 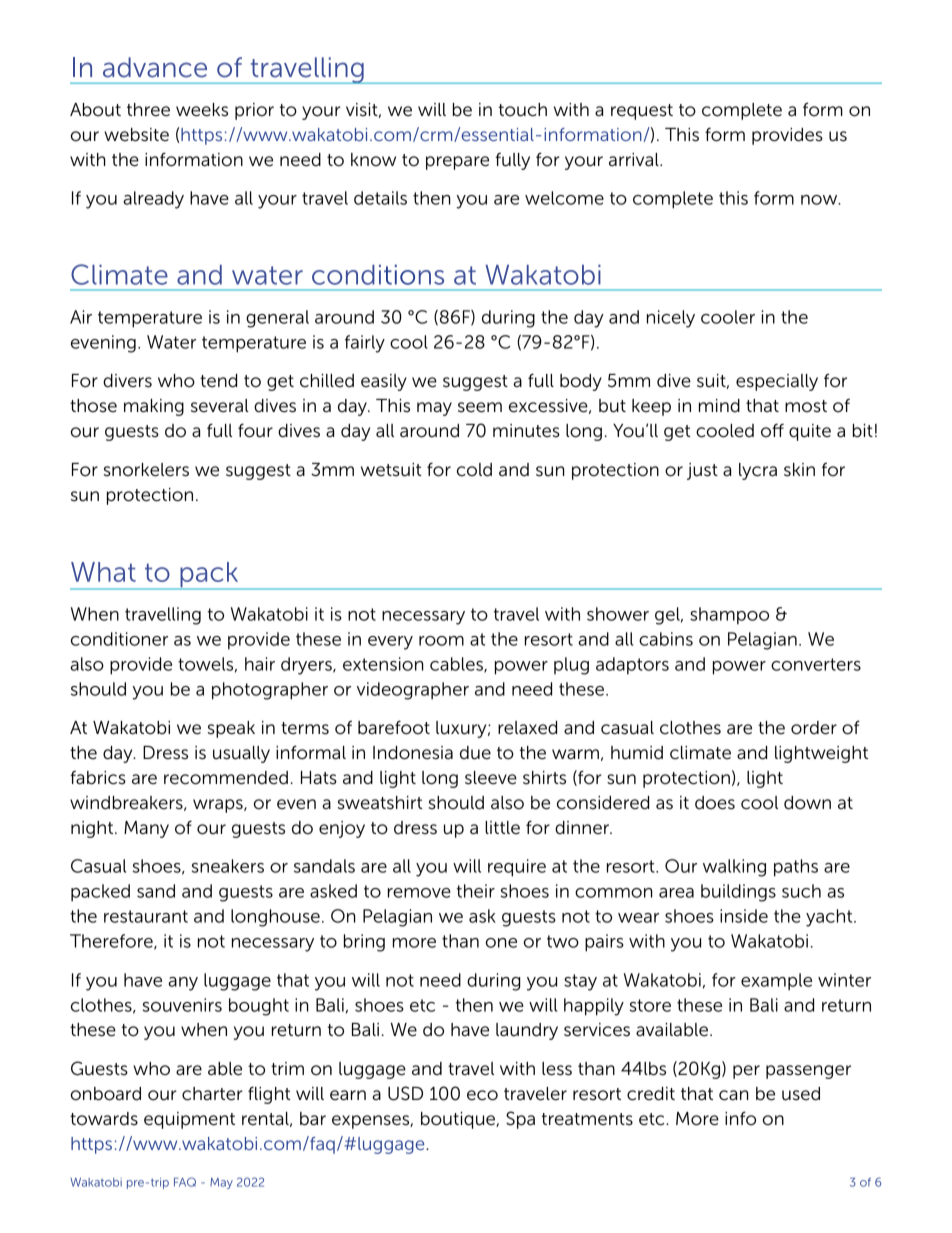 What do you see at coordinates (480, 407) in the page?
I see `seem` at bounding box center [480, 407].
